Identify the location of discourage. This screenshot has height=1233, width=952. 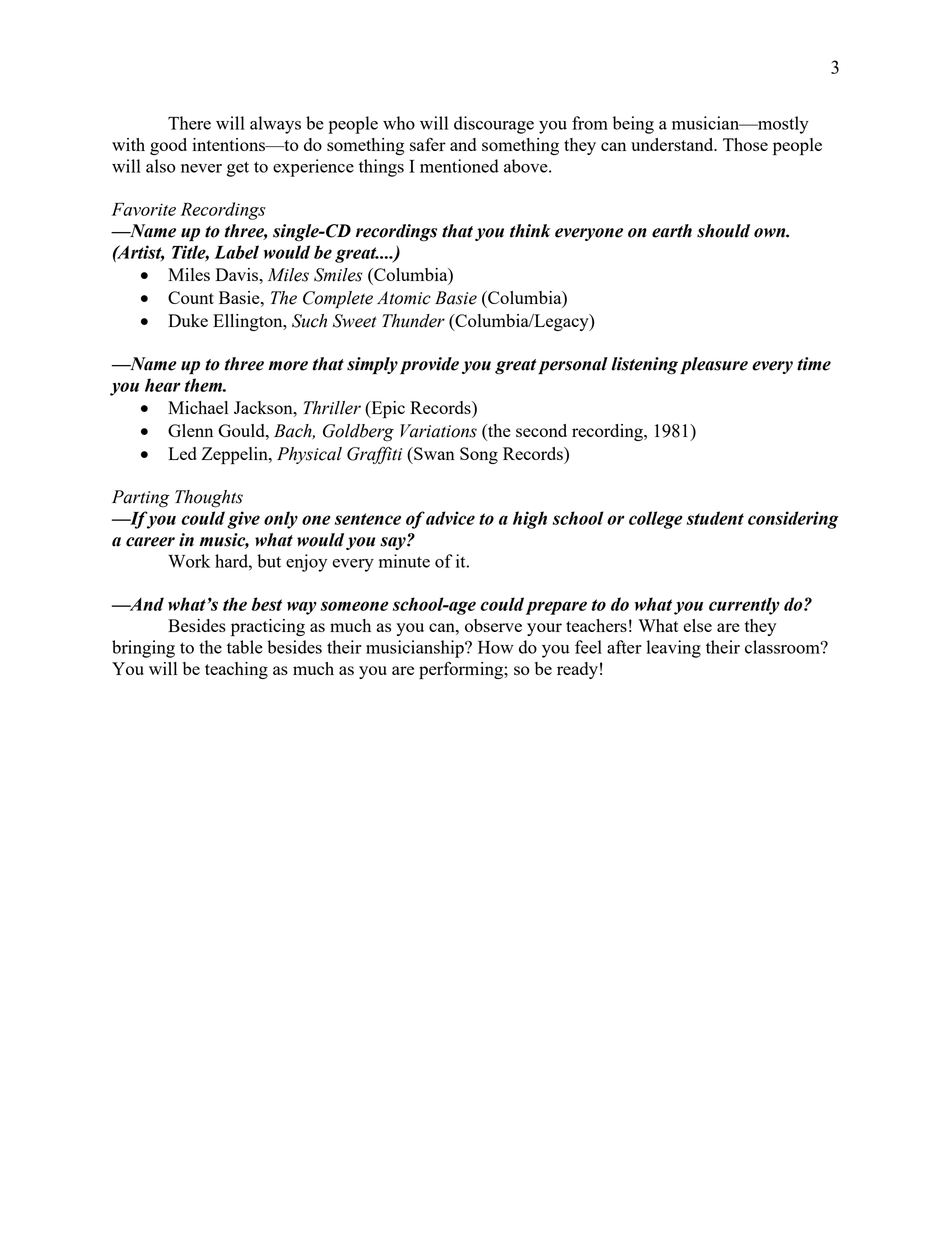
(494, 125).
